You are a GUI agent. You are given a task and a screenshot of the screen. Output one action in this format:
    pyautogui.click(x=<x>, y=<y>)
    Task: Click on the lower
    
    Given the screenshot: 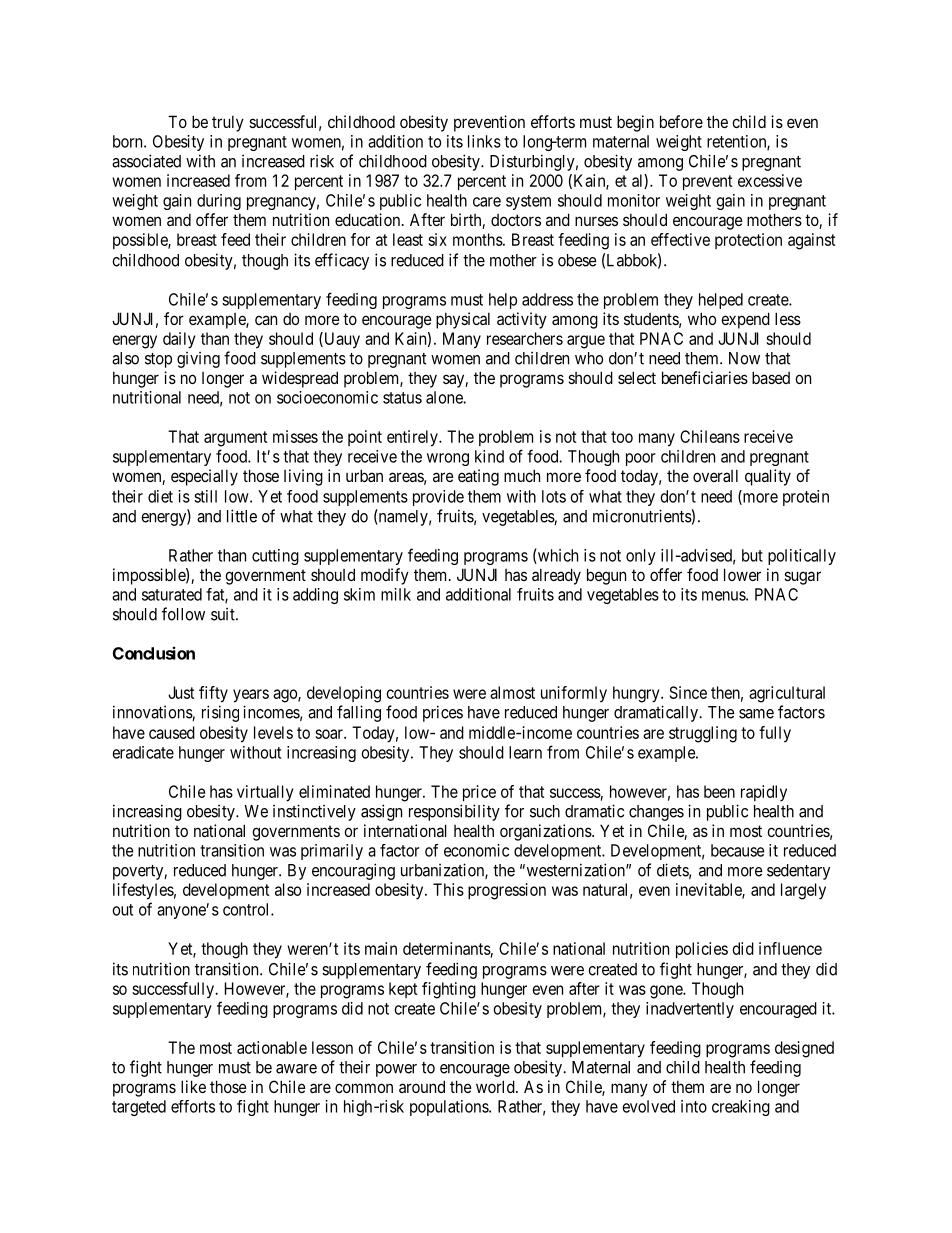 What is the action you would take?
    pyautogui.click(x=742, y=574)
